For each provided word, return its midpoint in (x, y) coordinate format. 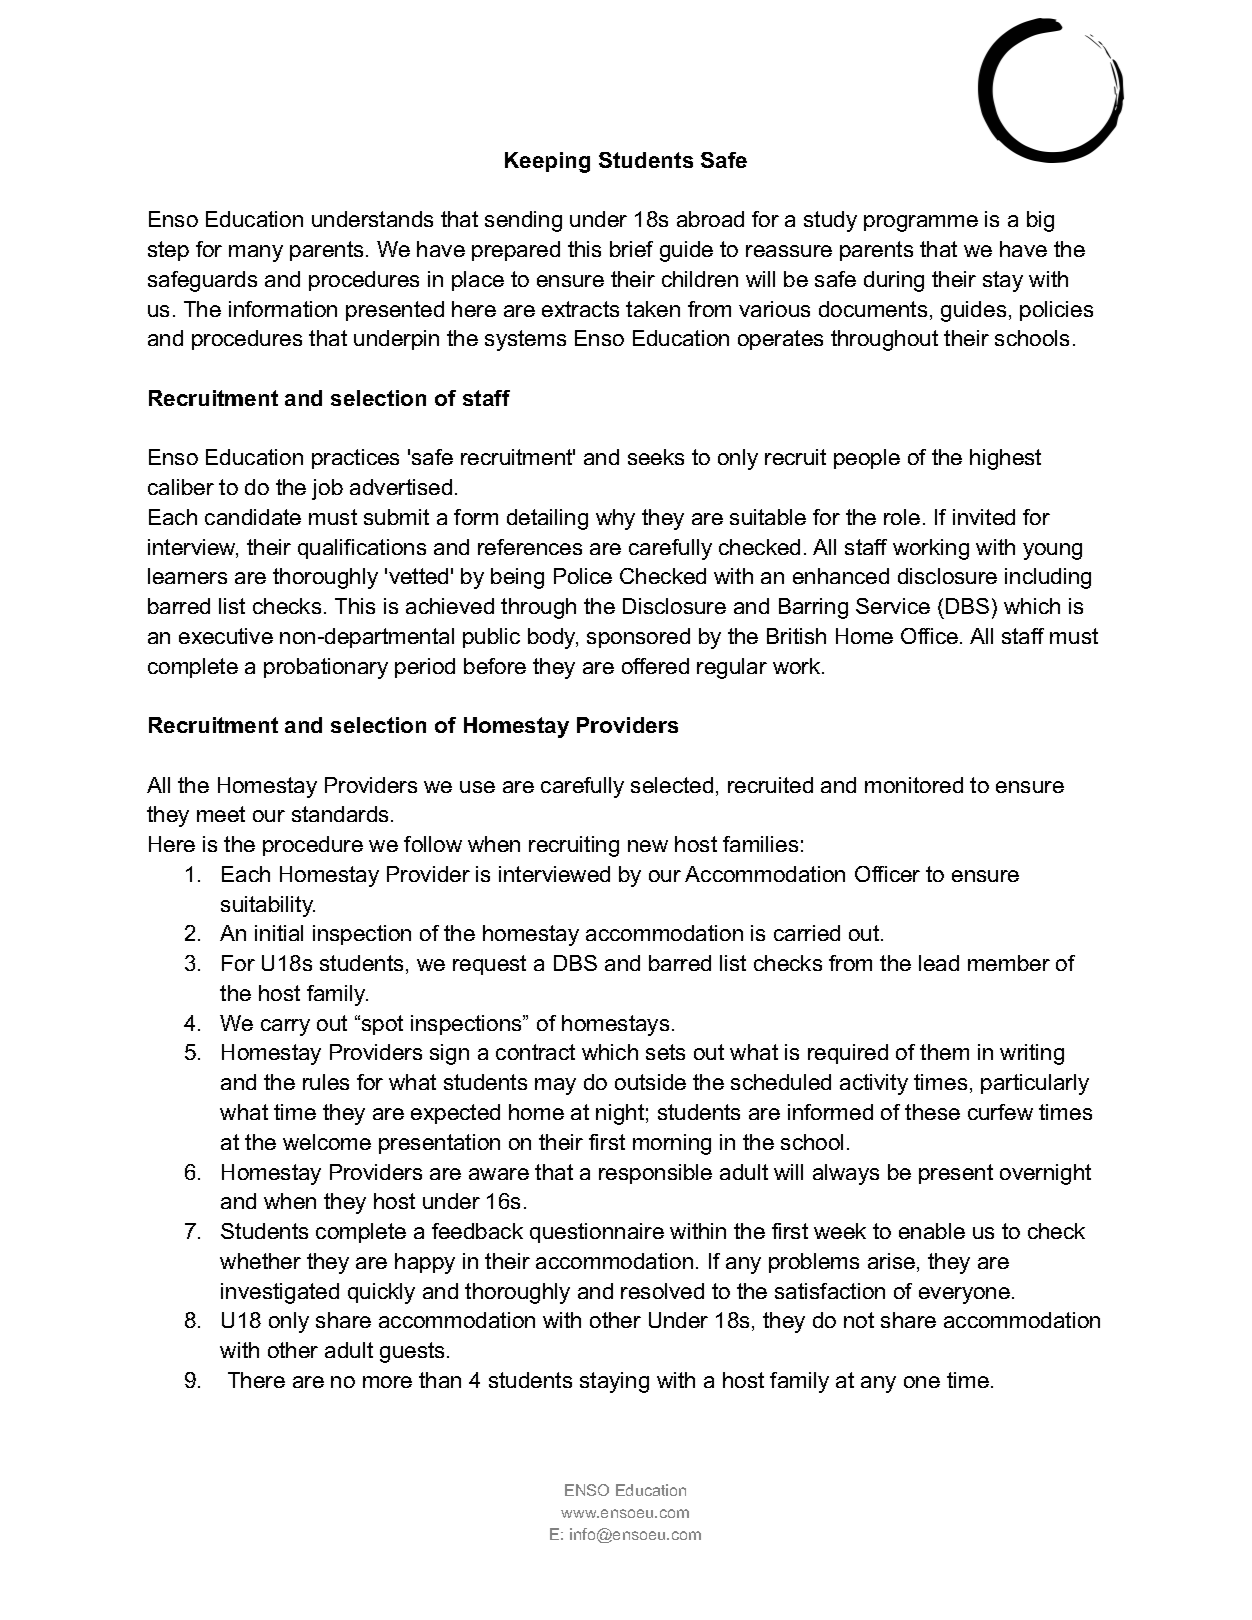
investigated (280, 1293)
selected (672, 785)
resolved (662, 1291)
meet (221, 814)
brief (631, 249)
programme (921, 223)
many (256, 253)
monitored (914, 785)
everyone (966, 1295)
